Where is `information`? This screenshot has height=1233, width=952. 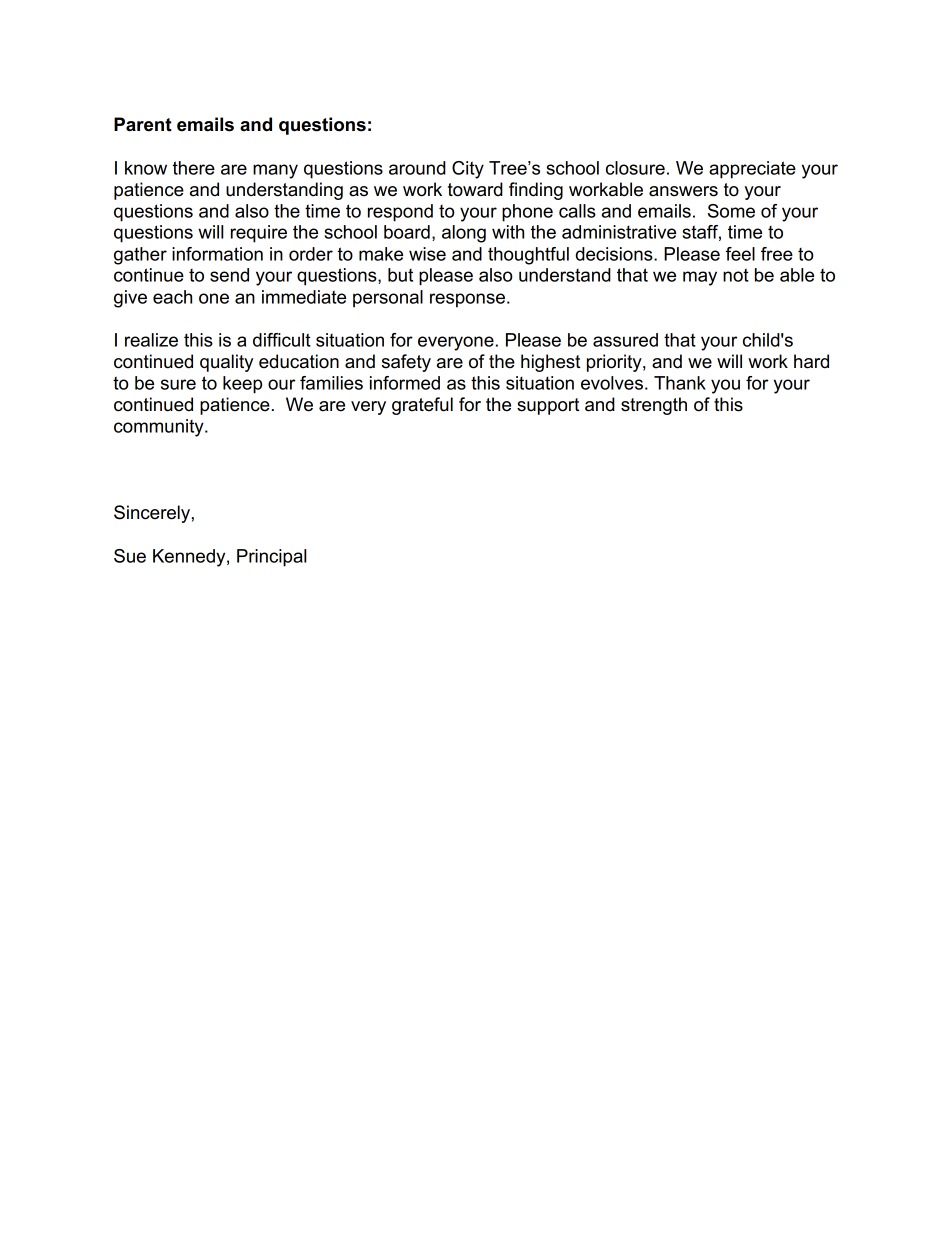
information is located at coordinates (217, 254).
